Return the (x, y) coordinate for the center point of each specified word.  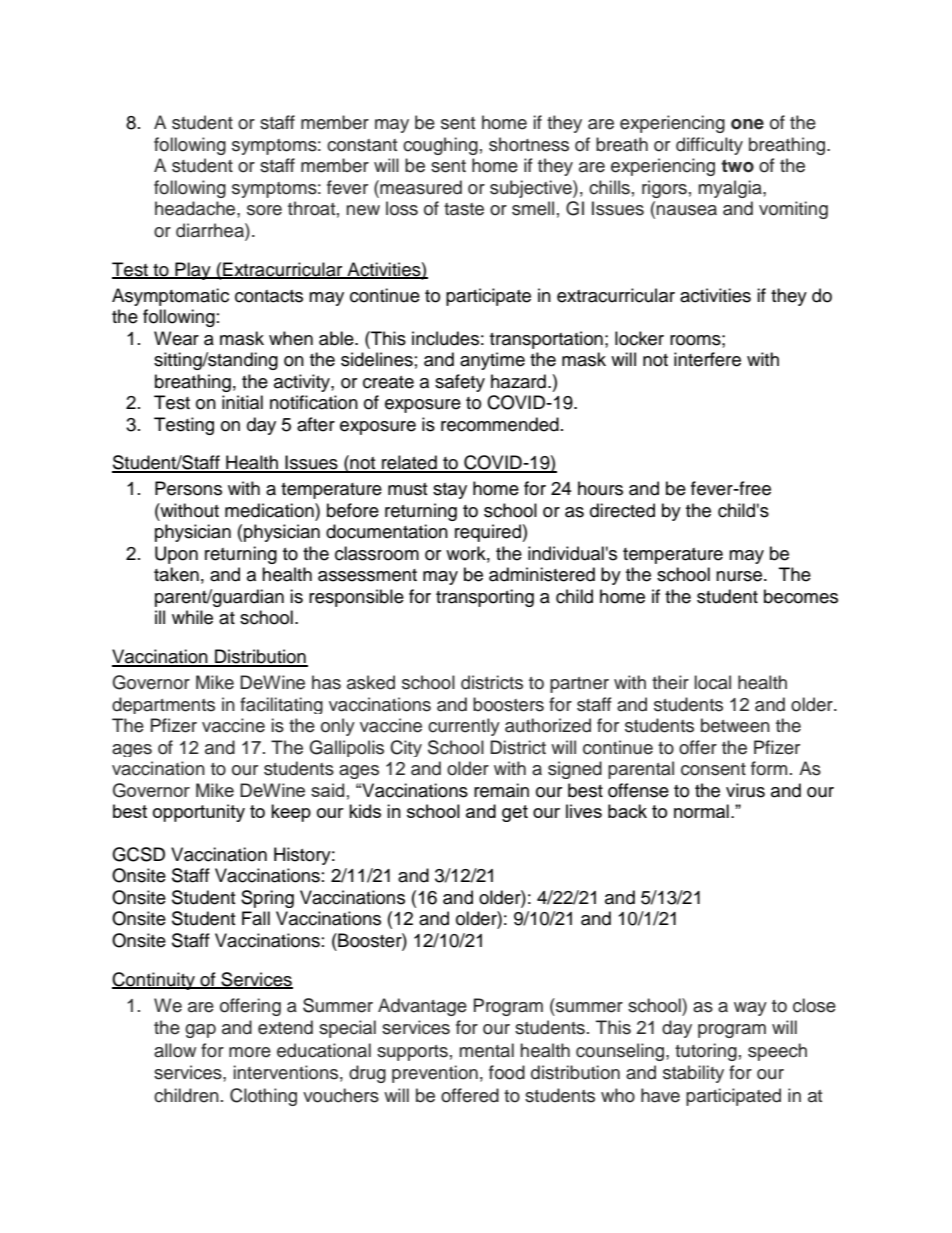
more (250, 1052)
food (507, 1072)
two (737, 166)
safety (460, 383)
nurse (740, 576)
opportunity (199, 813)
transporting (485, 598)
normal (701, 811)
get (515, 813)
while (192, 617)
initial (242, 402)
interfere (707, 359)
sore (264, 210)
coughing (440, 146)
